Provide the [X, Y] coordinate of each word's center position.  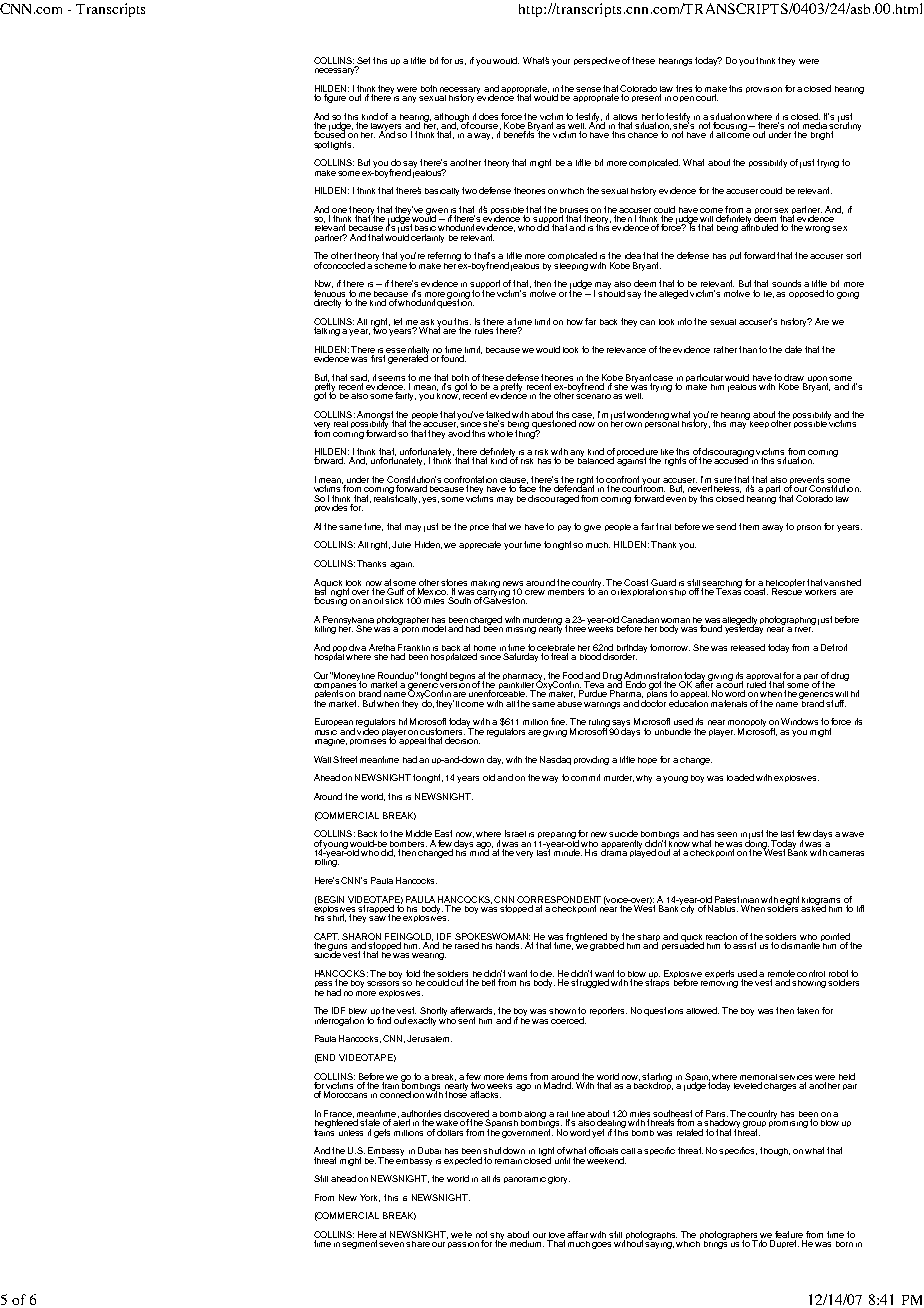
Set [365, 60]
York [370, 1198]
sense [588, 89]
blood [590, 656]
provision [764, 90]
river [804, 627]
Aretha [382, 647]
